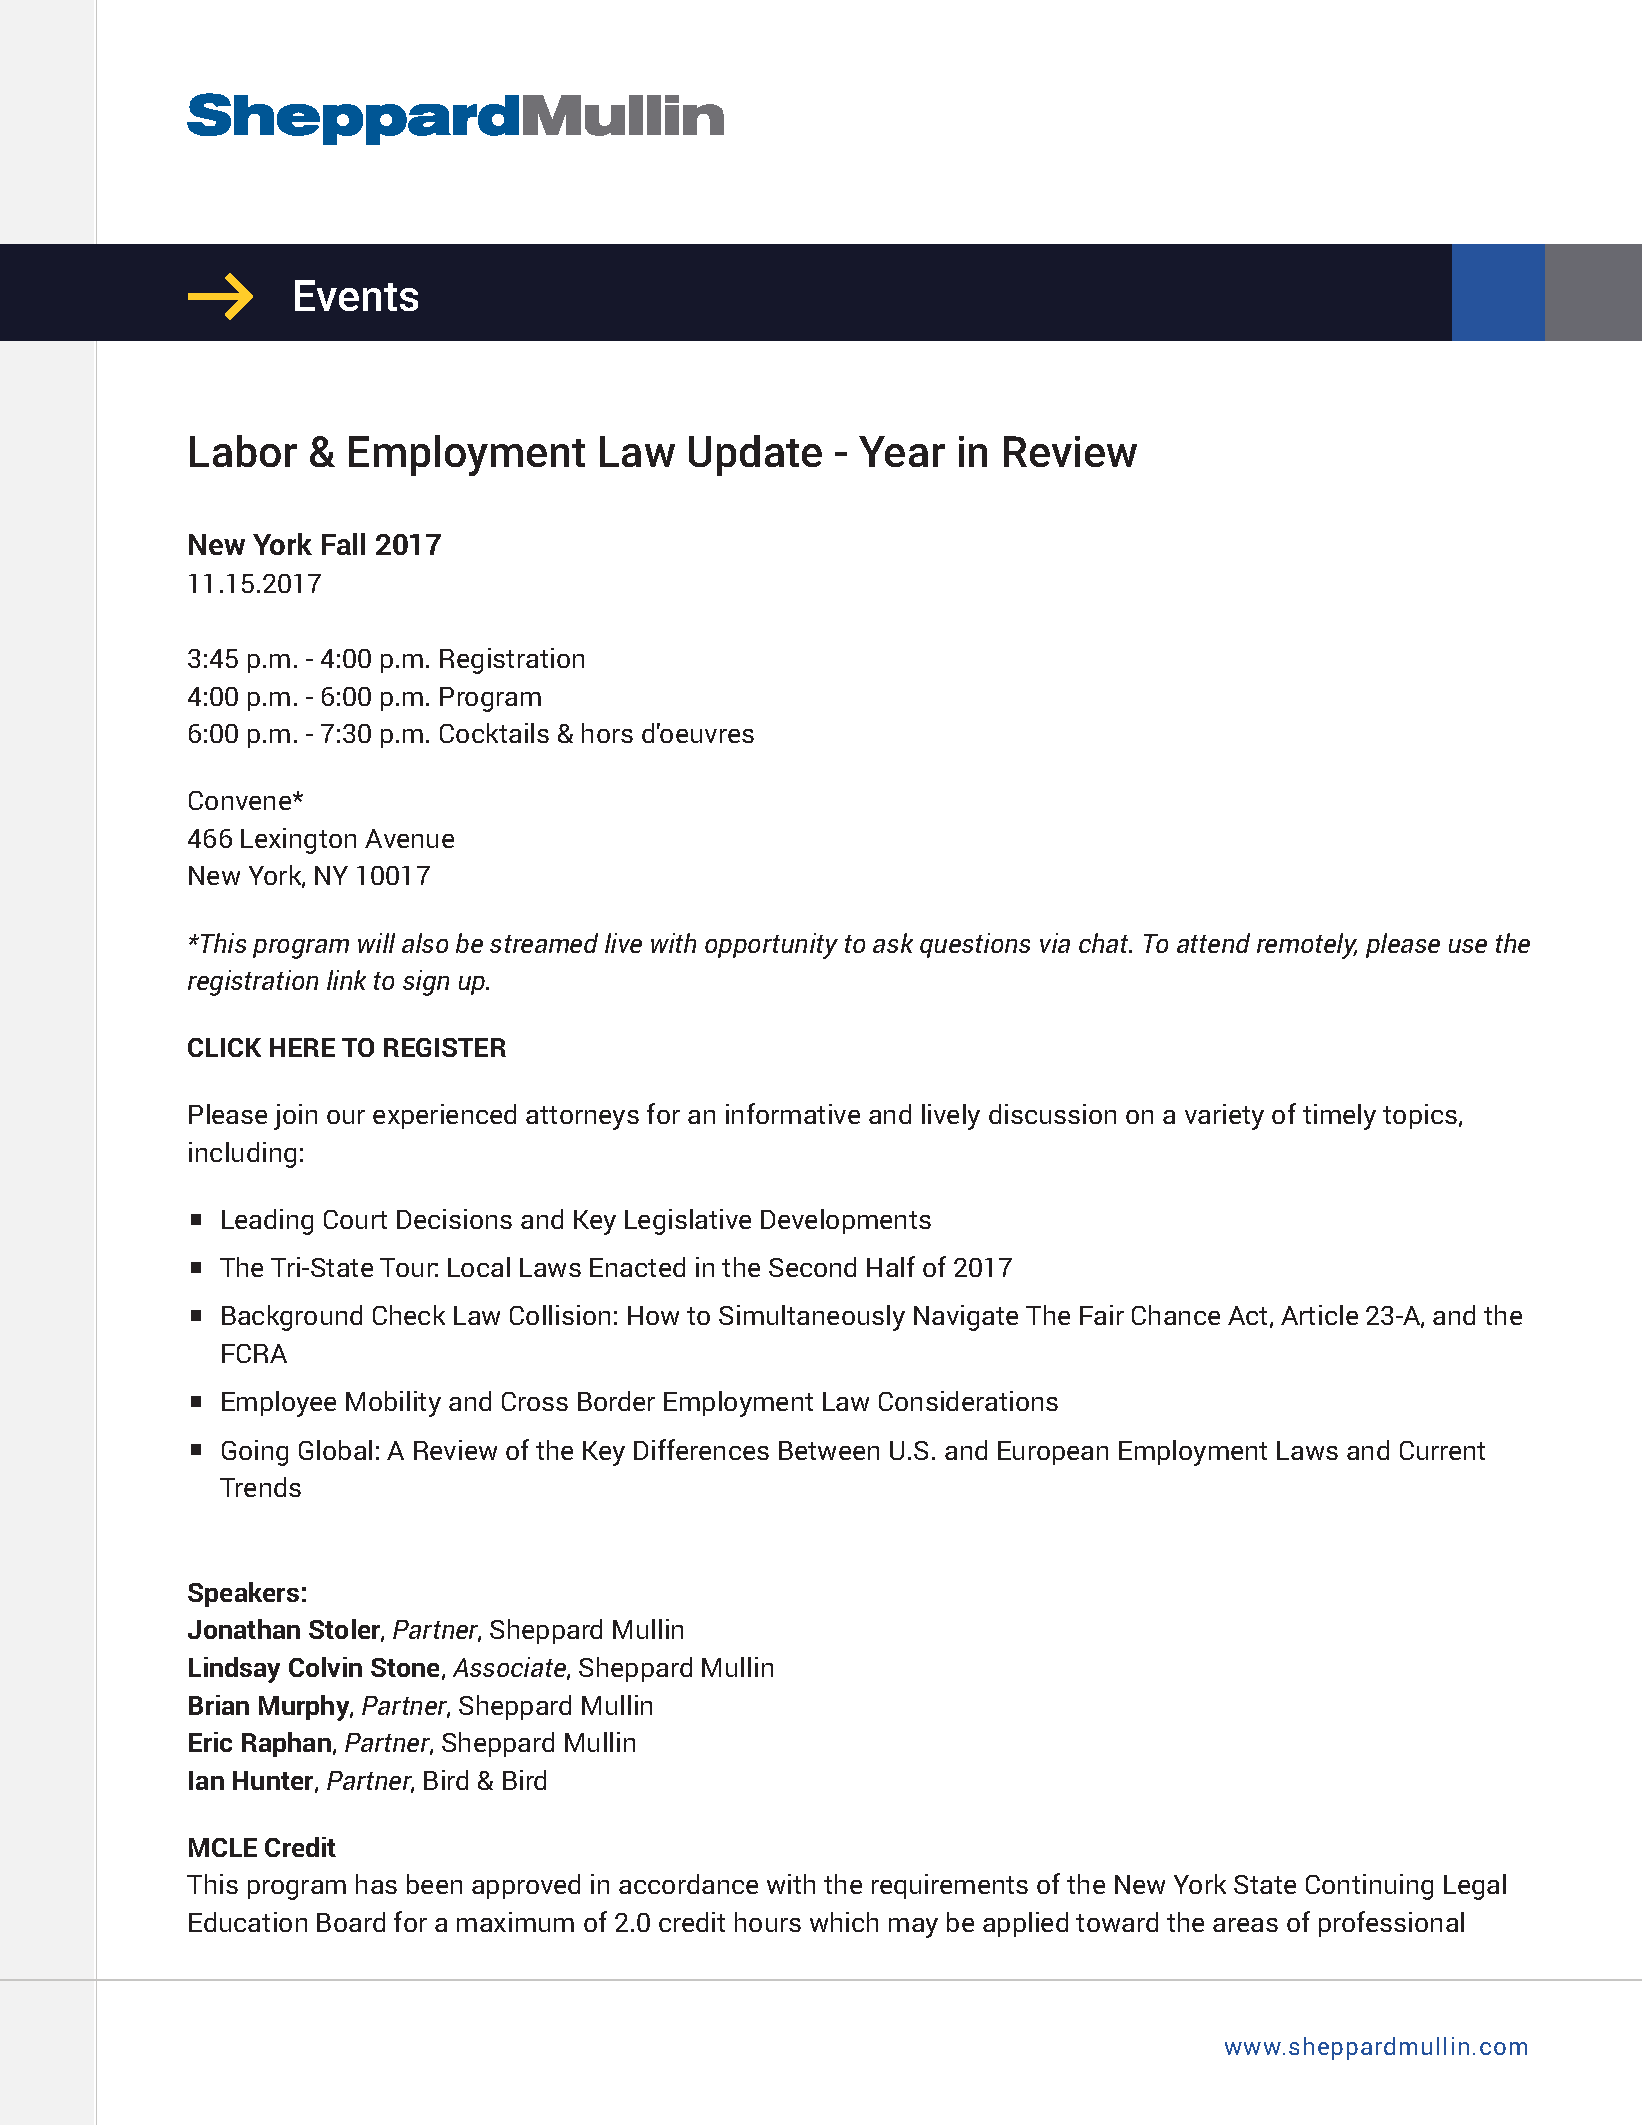 This screenshot has width=1642, height=2125. I want to click on Events, so click(356, 295).
